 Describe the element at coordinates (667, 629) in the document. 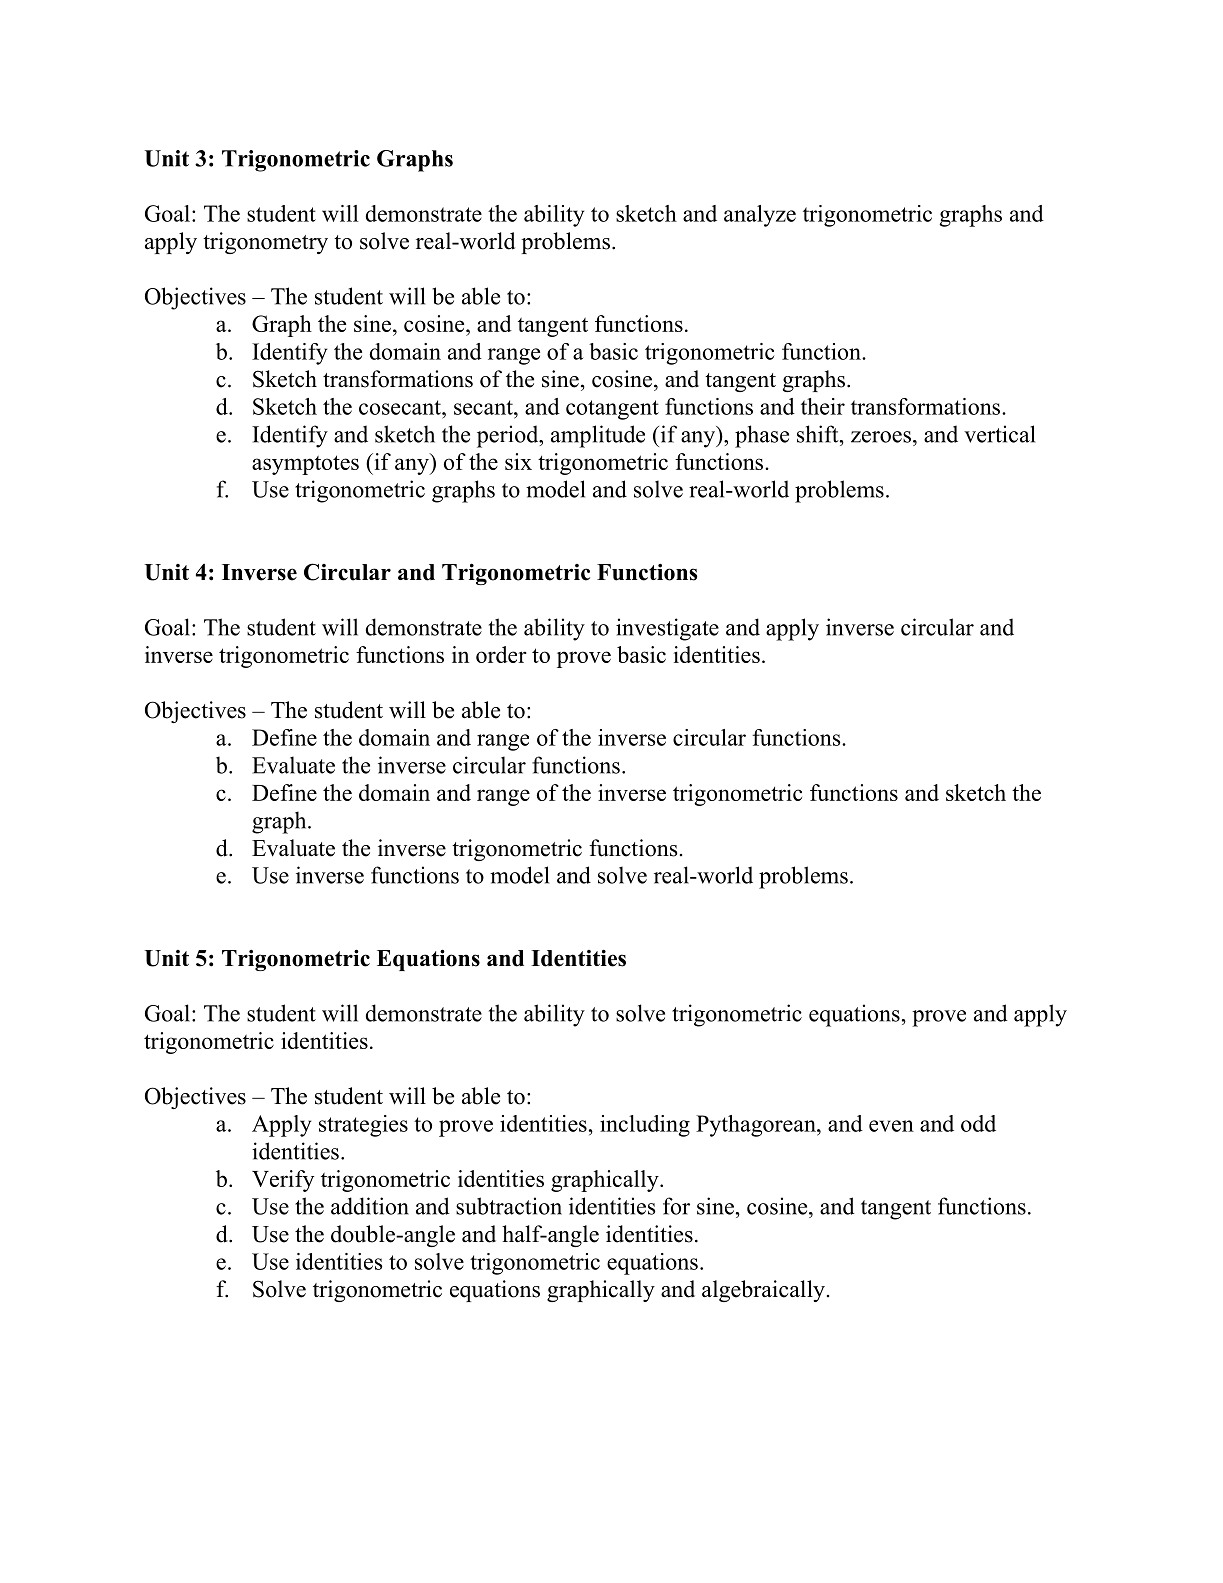

I see `investigate` at that location.
